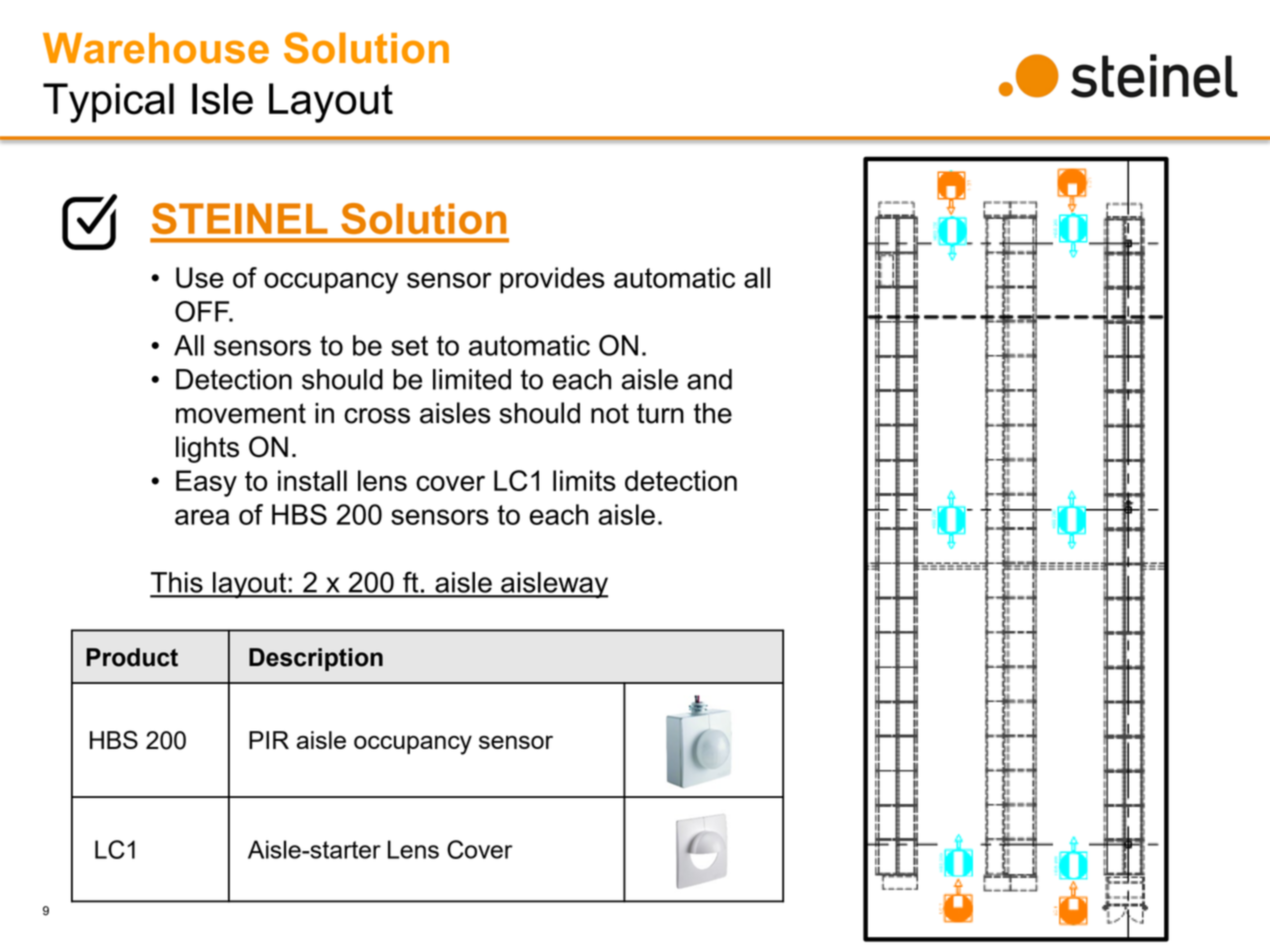  I want to click on Typical, so click(108, 103).
